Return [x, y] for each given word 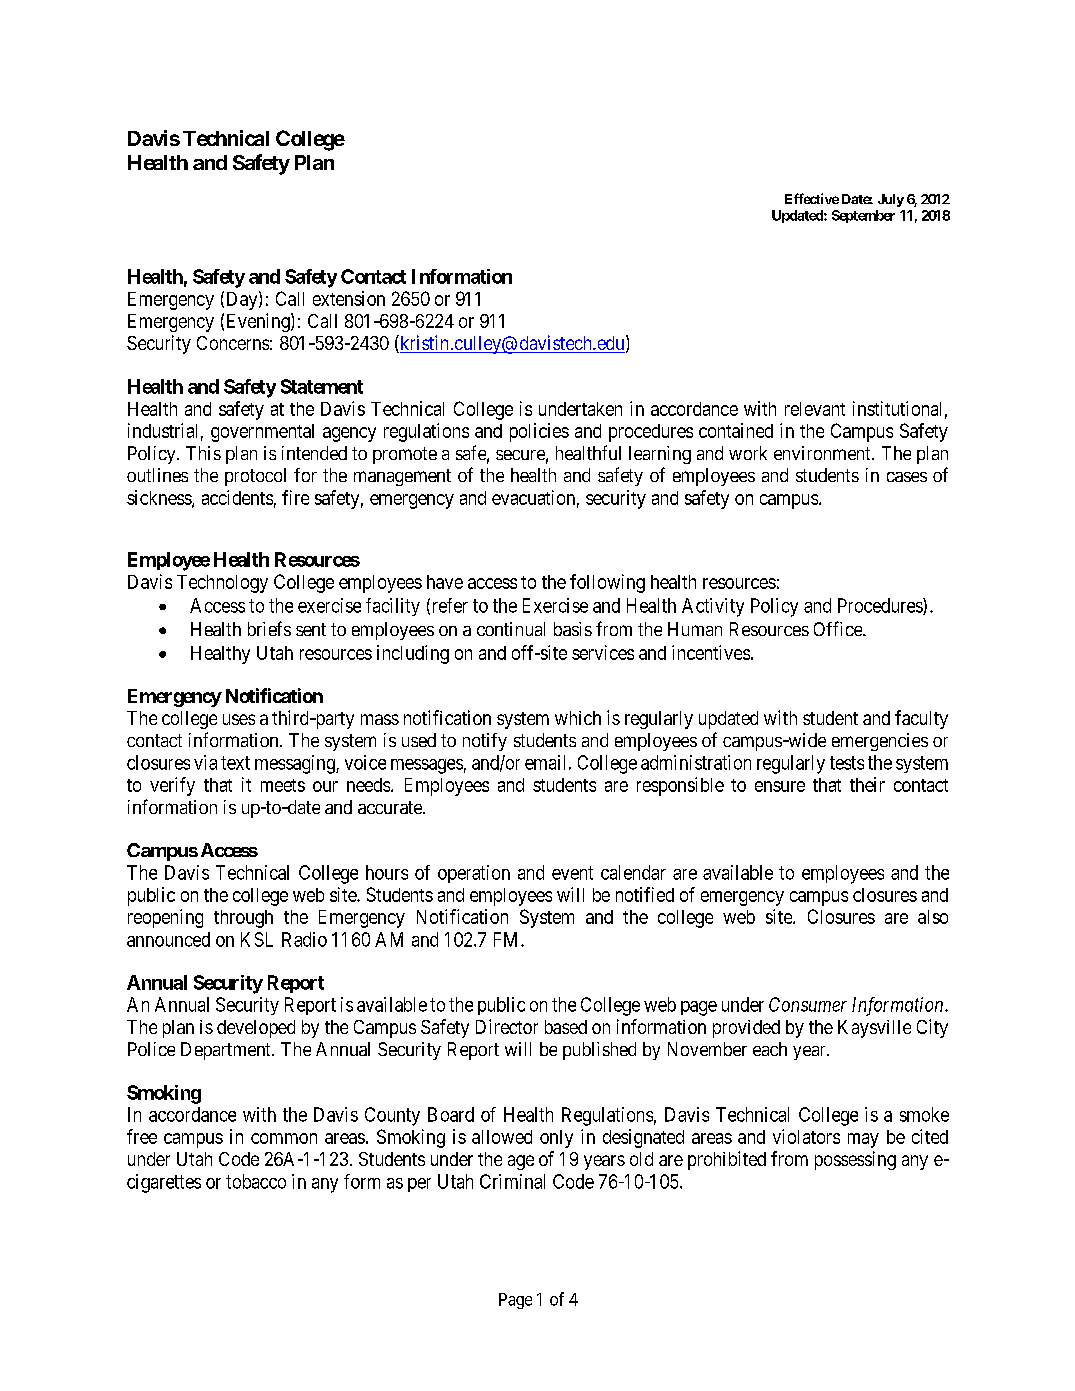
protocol [255, 477]
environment [823, 453]
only [556, 1139]
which [578, 718]
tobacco [256, 1181]
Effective [812, 198]
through [243, 919]
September [863, 216]
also [933, 917]
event [572, 873]
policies [539, 432]
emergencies [880, 742]
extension [349, 298]
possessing [855, 1160]
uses [239, 719]
